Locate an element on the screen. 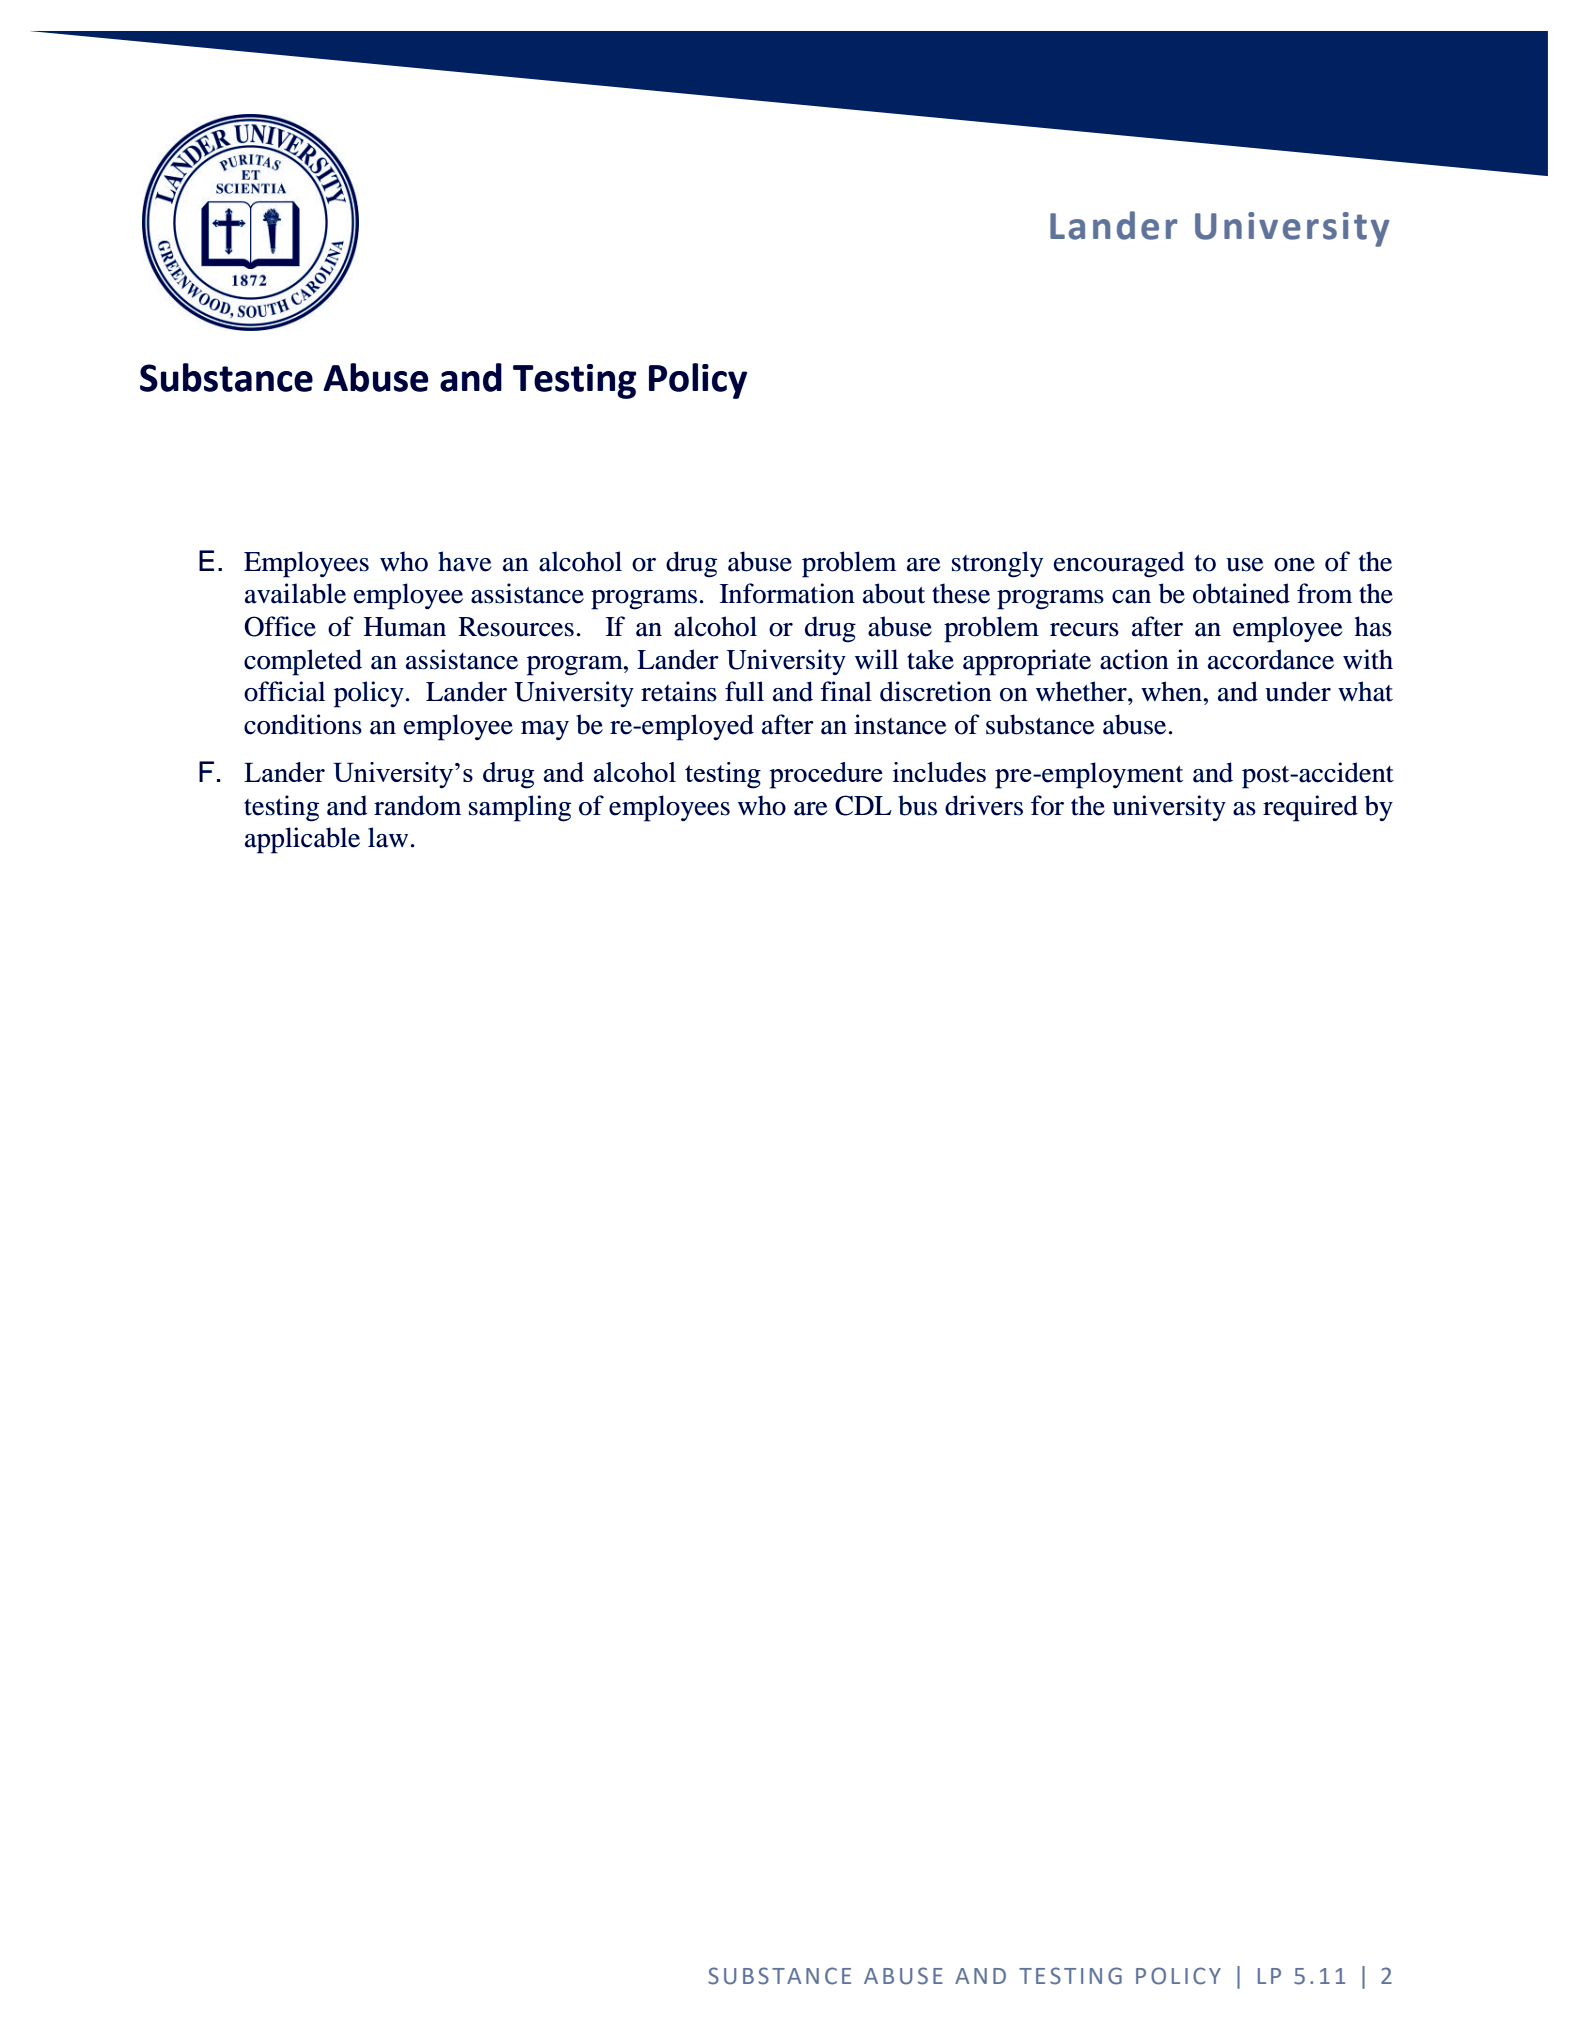  strongly is located at coordinates (997, 564).
